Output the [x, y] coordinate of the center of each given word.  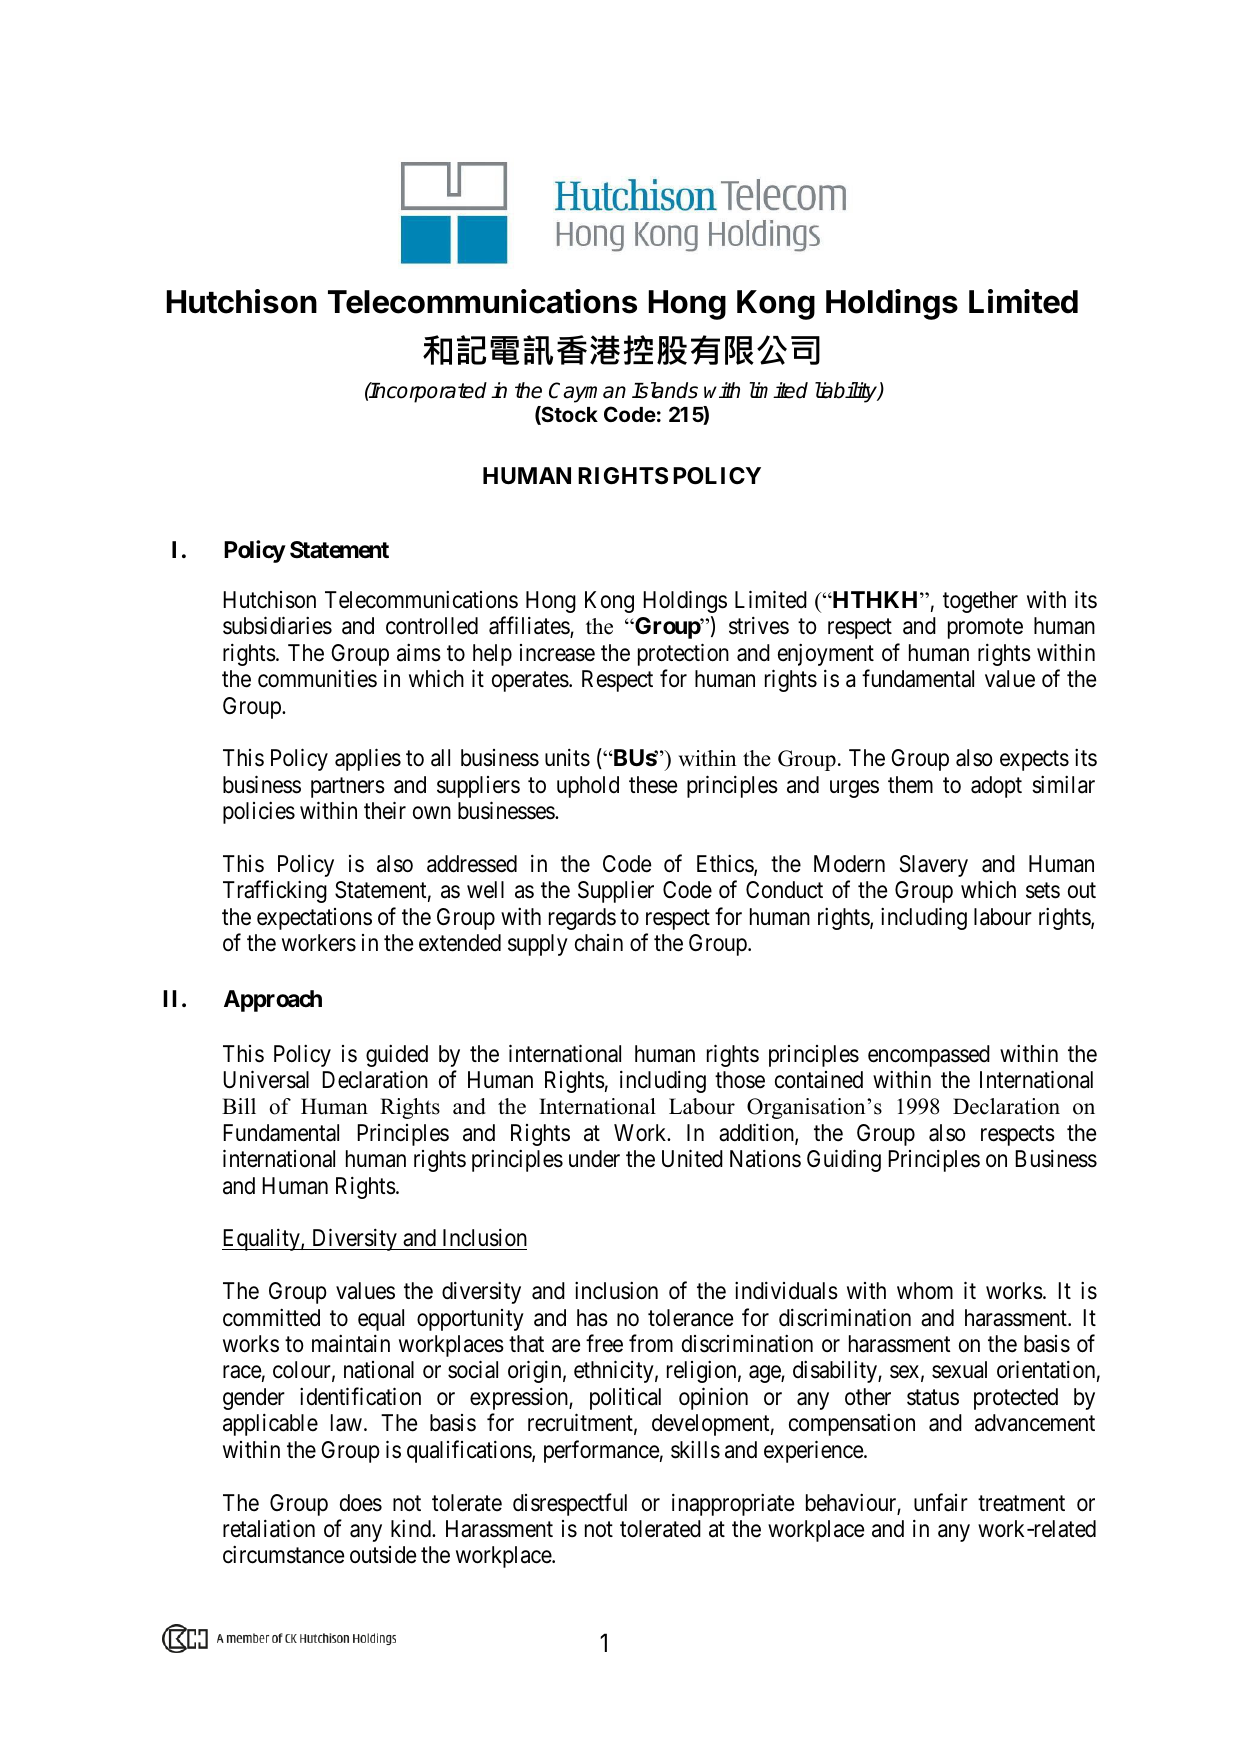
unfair [941, 1502]
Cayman [587, 392]
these [653, 785]
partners [348, 788]
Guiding [844, 1160]
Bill [239, 1106]
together [980, 602]
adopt [996, 787]
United [692, 1158]
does [361, 1503]
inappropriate [733, 1504]
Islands [665, 390]
